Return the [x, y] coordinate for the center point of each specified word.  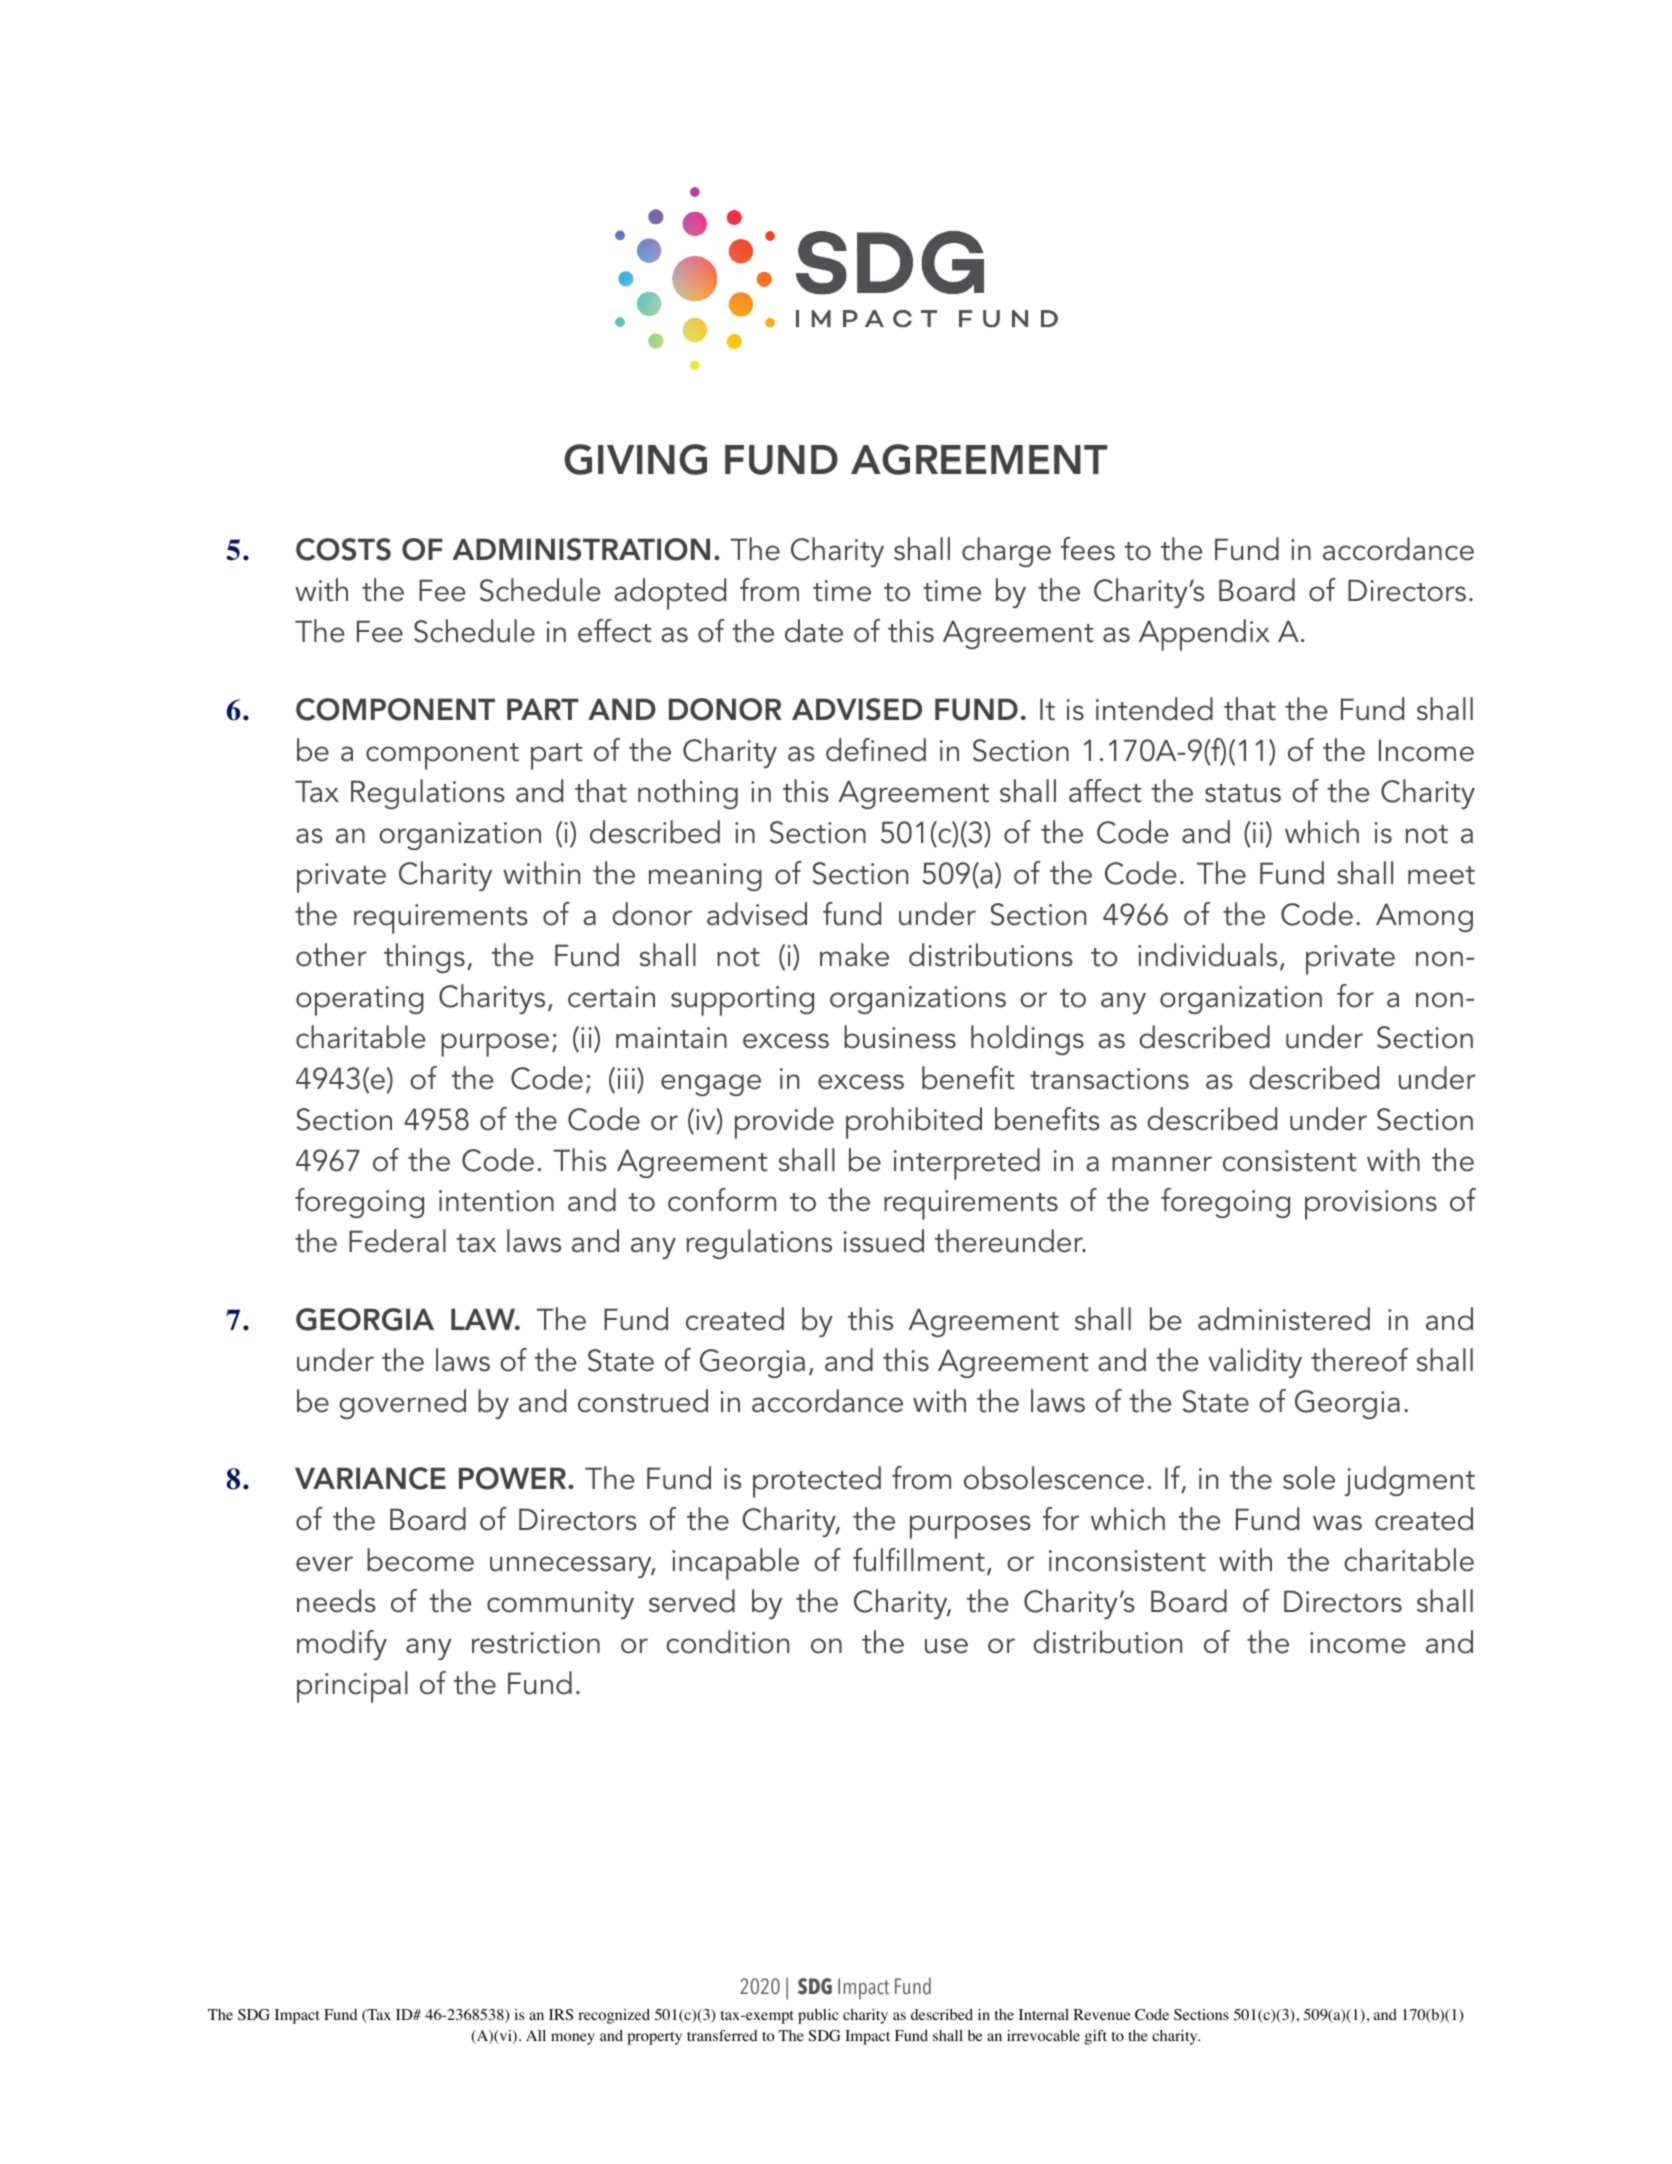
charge [1006, 552]
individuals [1207, 955]
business [900, 1037]
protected [817, 1482]
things [424, 958]
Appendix [1204, 635]
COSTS [343, 549]
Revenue [1101, 2014]
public [818, 2016]
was [1337, 1523]
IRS [561, 2014]
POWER [514, 1478]
